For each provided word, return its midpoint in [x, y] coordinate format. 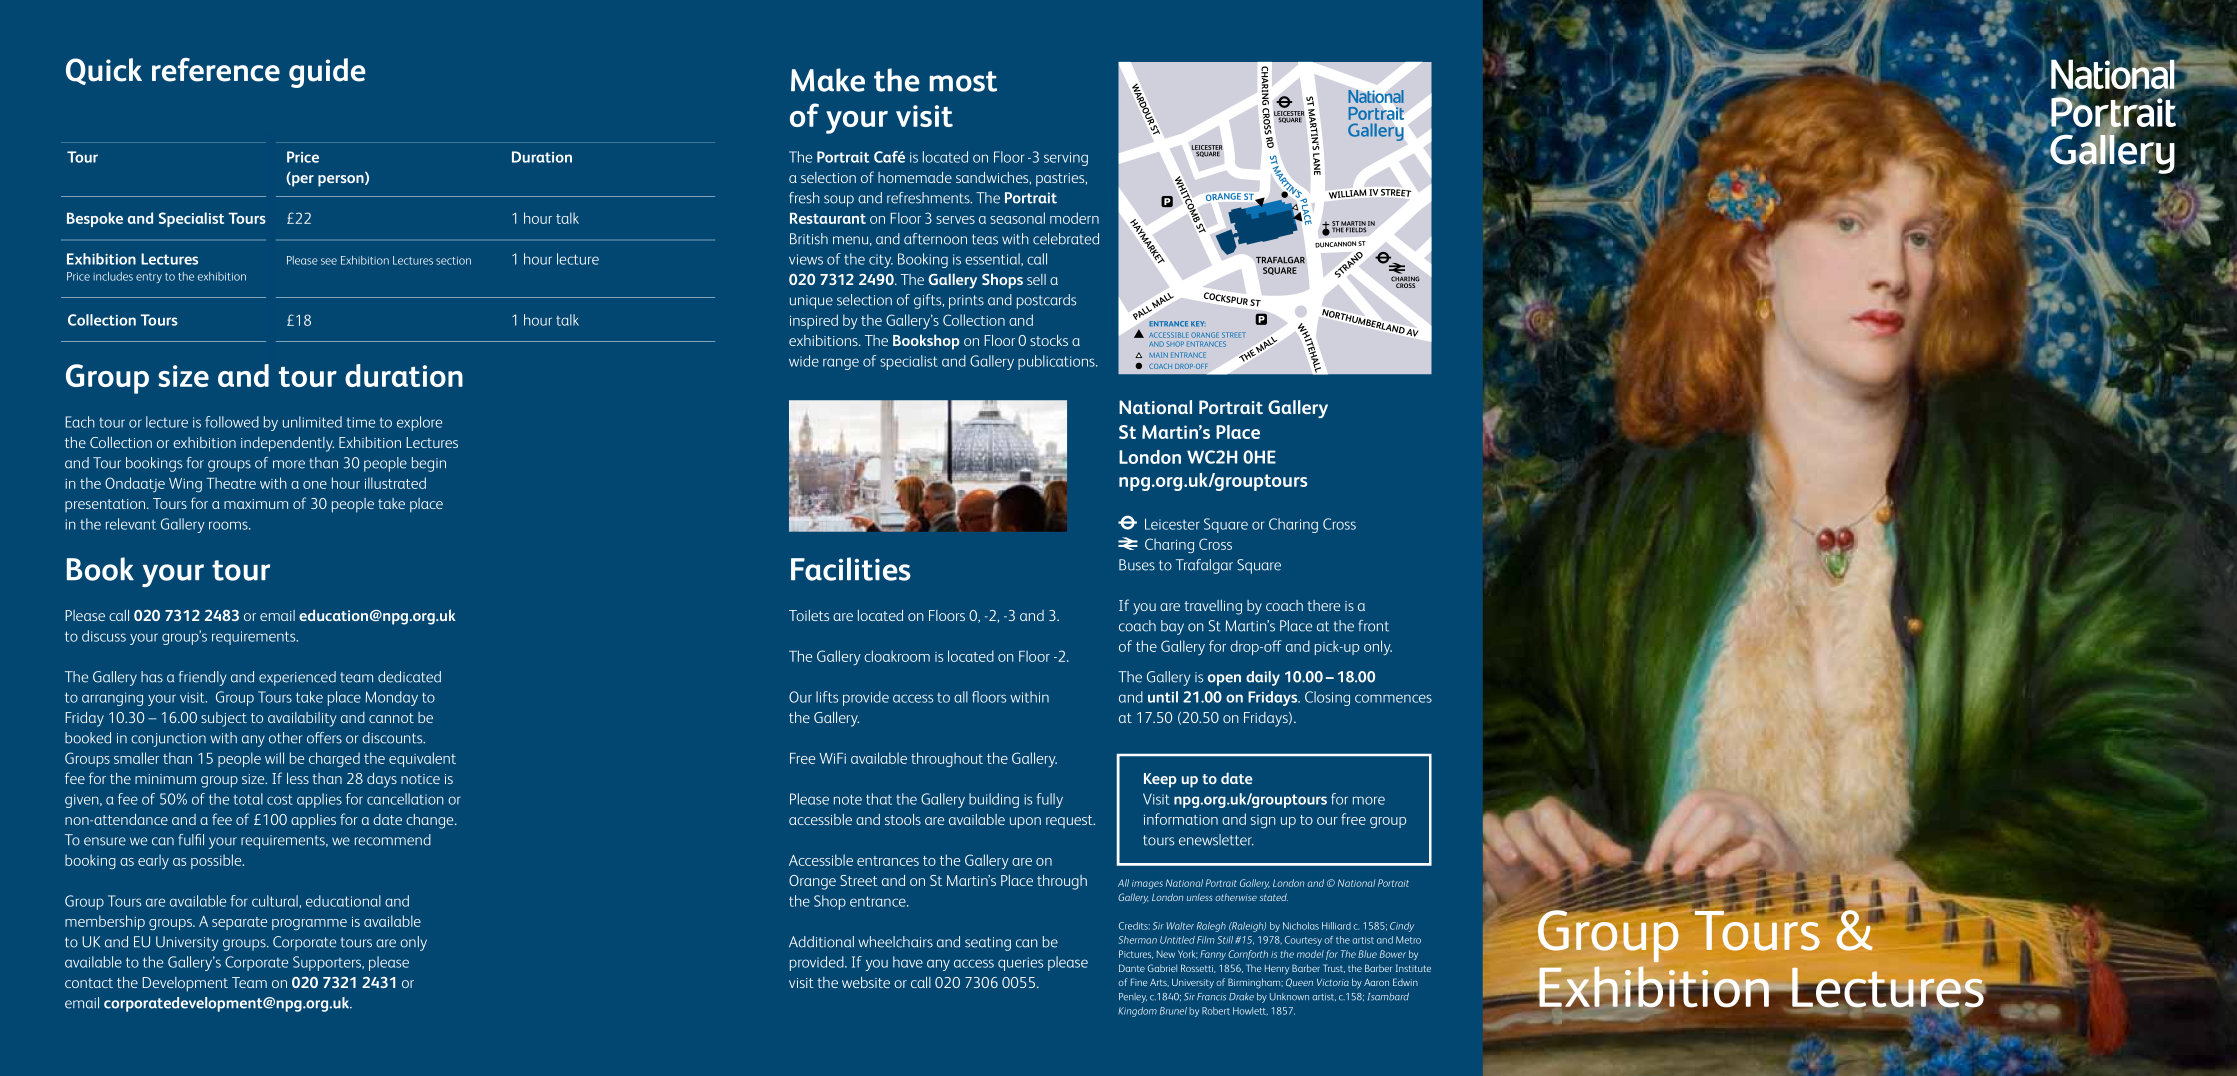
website [866, 982]
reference [216, 70]
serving [1066, 159]
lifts [827, 697]
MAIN [1159, 355]
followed [232, 422]
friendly [202, 678]
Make [828, 80]
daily [1263, 678]
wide [804, 361]
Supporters [328, 963]
